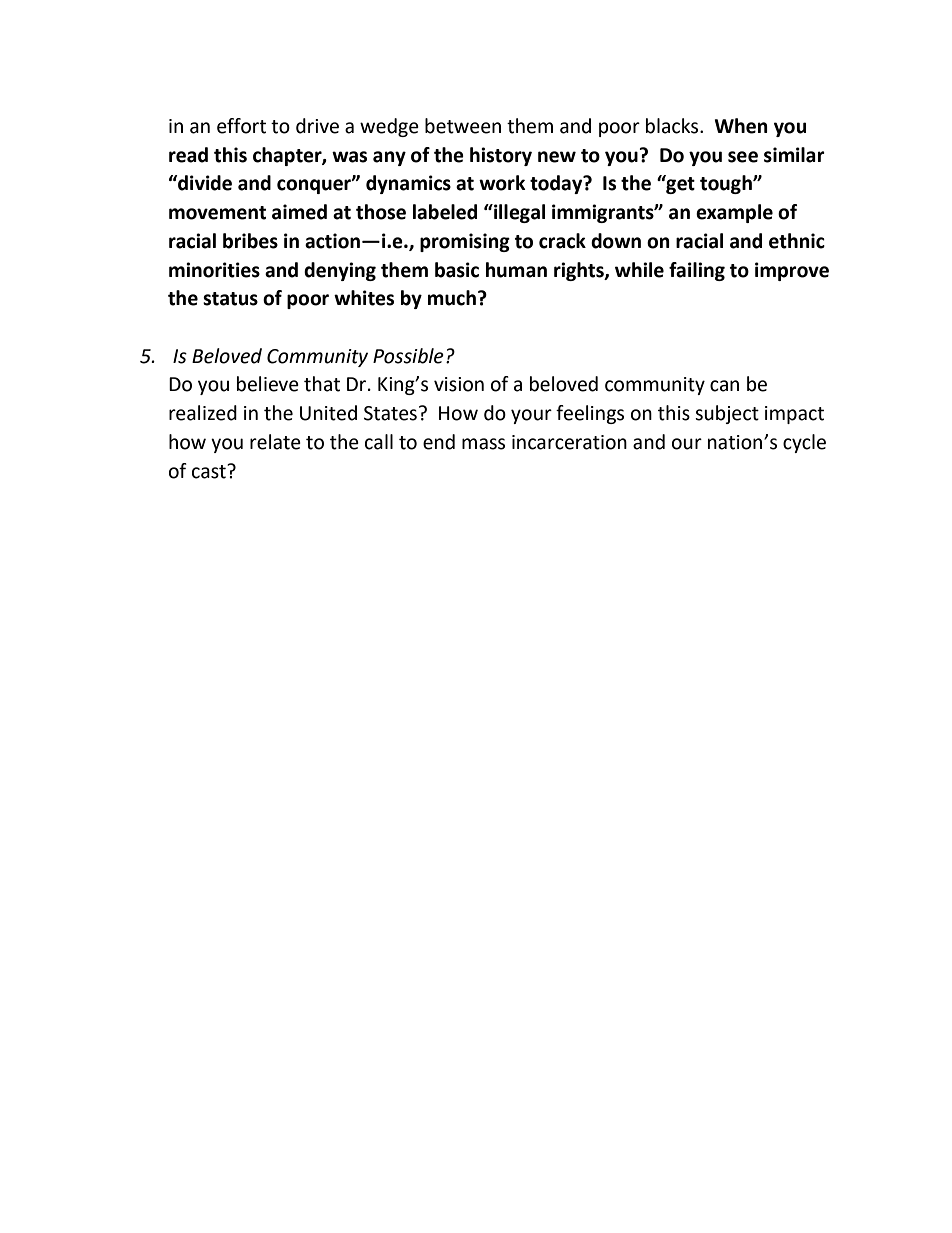 This page has width=952, height=1233. Describe the element at coordinates (268, 384) in the page. I see `believe` at that location.
